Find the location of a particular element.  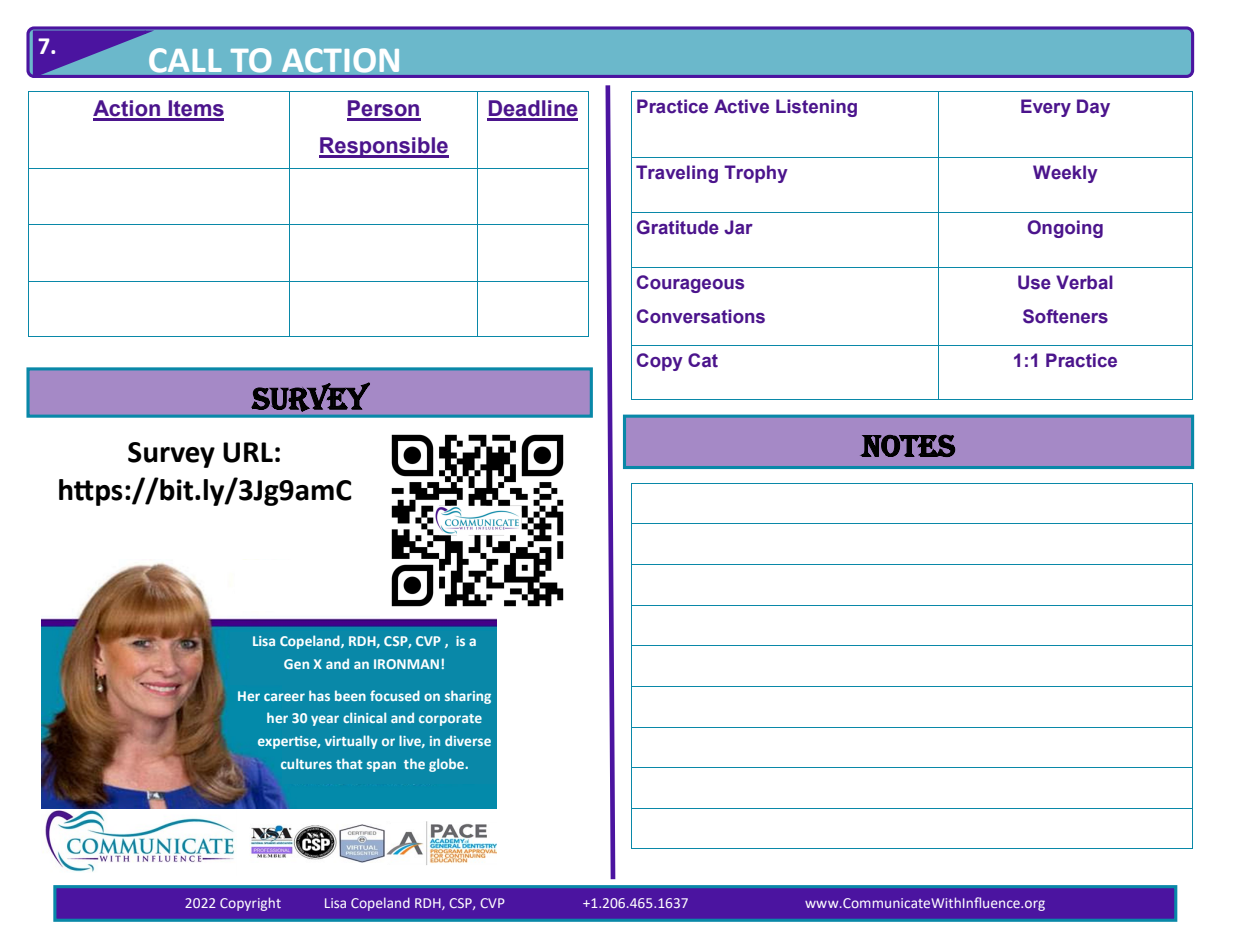

diverse is located at coordinates (468, 740).
